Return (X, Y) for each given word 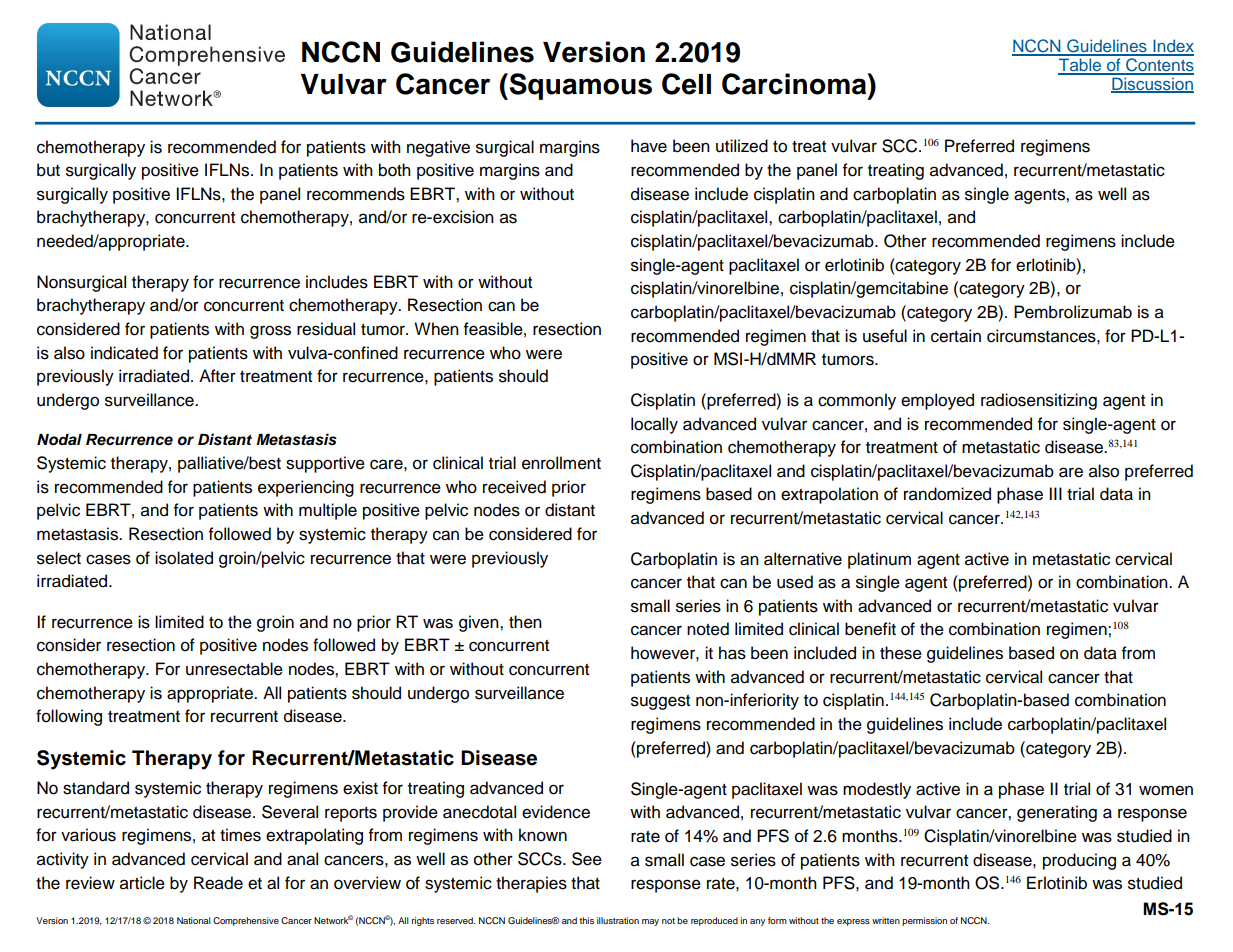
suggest (660, 702)
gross (270, 332)
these (901, 653)
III (1055, 493)
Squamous (579, 86)
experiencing (306, 488)
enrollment (561, 463)
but (48, 170)
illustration (618, 920)
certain (956, 336)
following (69, 717)
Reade (218, 883)
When (436, 329)
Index (1172, 47)
